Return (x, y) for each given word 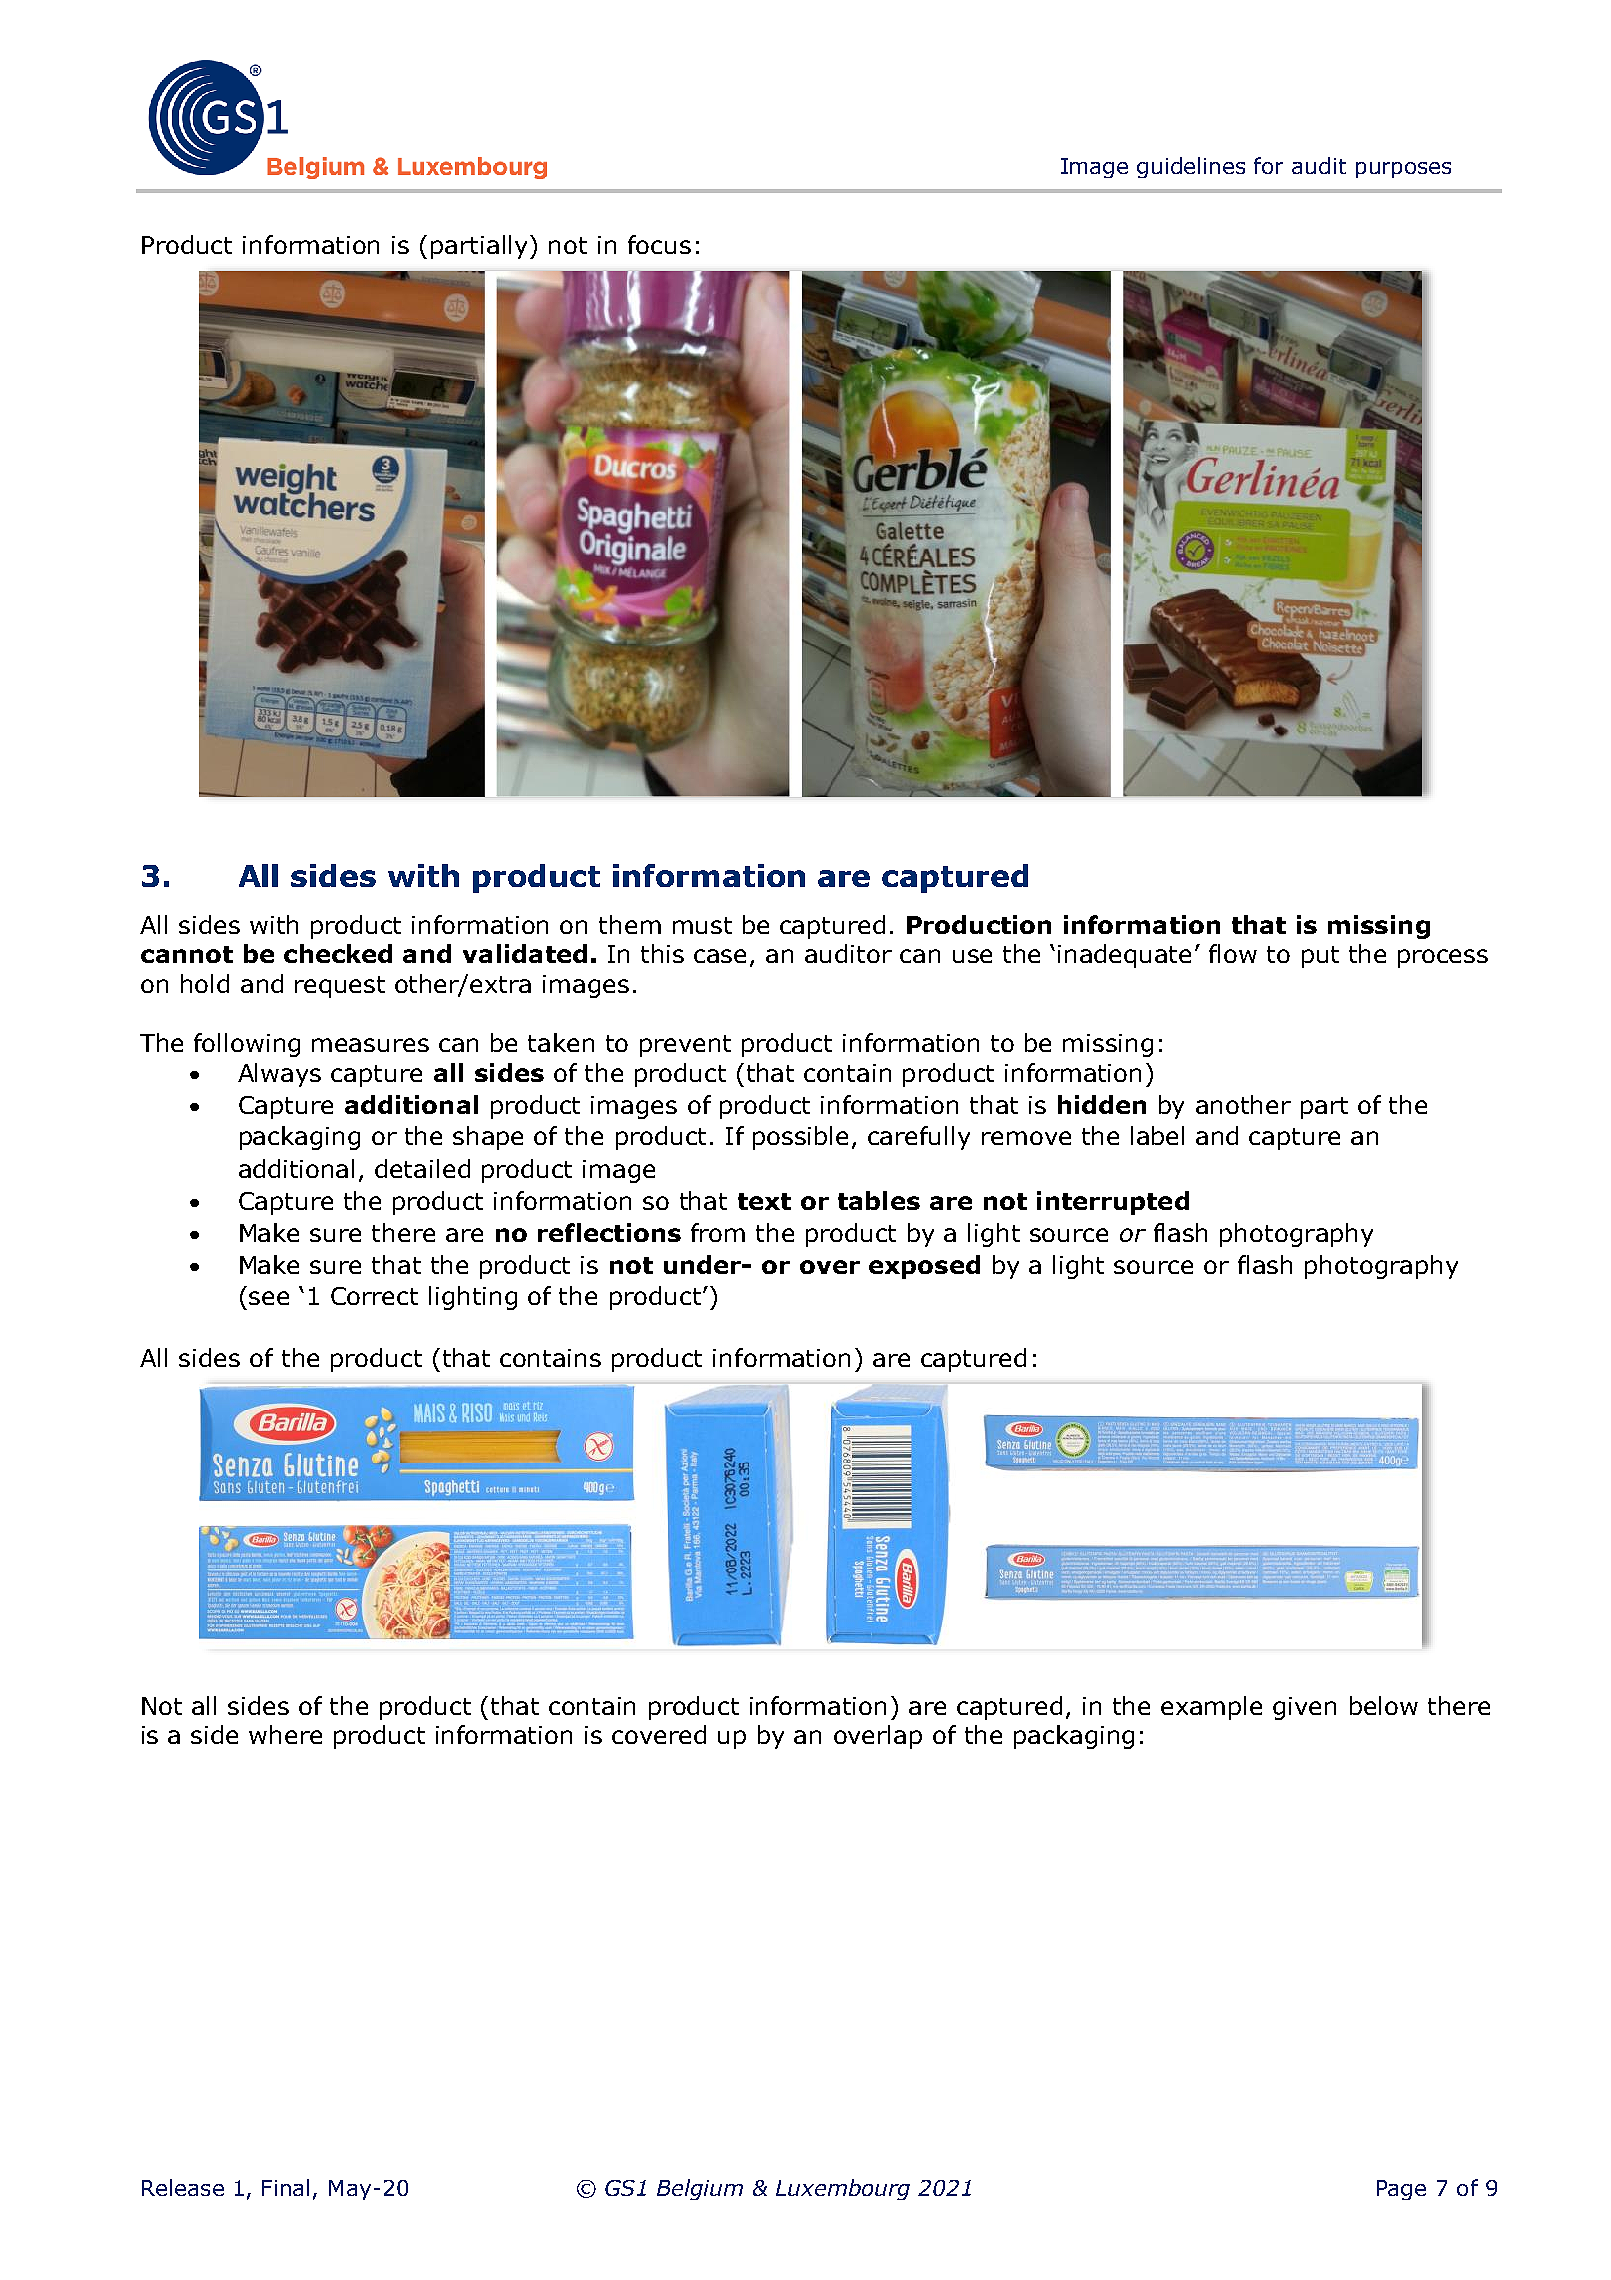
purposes (1403, 170)
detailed (422, 1168)
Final (285, 2187)
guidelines (1191, 167)
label (1157, 1135)
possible (800, 1138)
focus (659, 244)
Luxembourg (843, 2189)
